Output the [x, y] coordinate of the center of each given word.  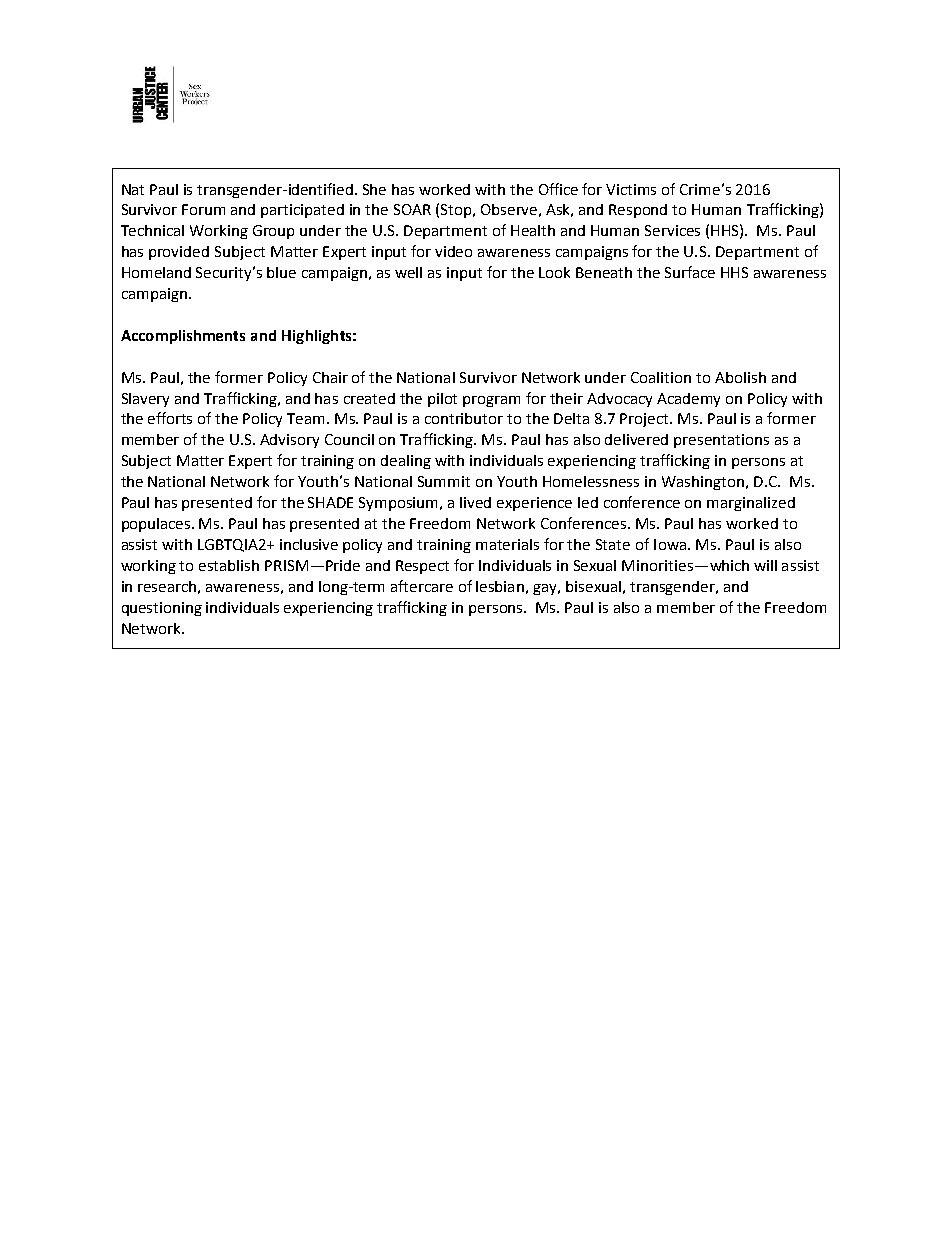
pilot [442, 400]
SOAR [412, 209]
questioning [162, 609]
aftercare [422, 586]
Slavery [145, 400]
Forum [203, 209]
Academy [688, 400]
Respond [638, 211]
